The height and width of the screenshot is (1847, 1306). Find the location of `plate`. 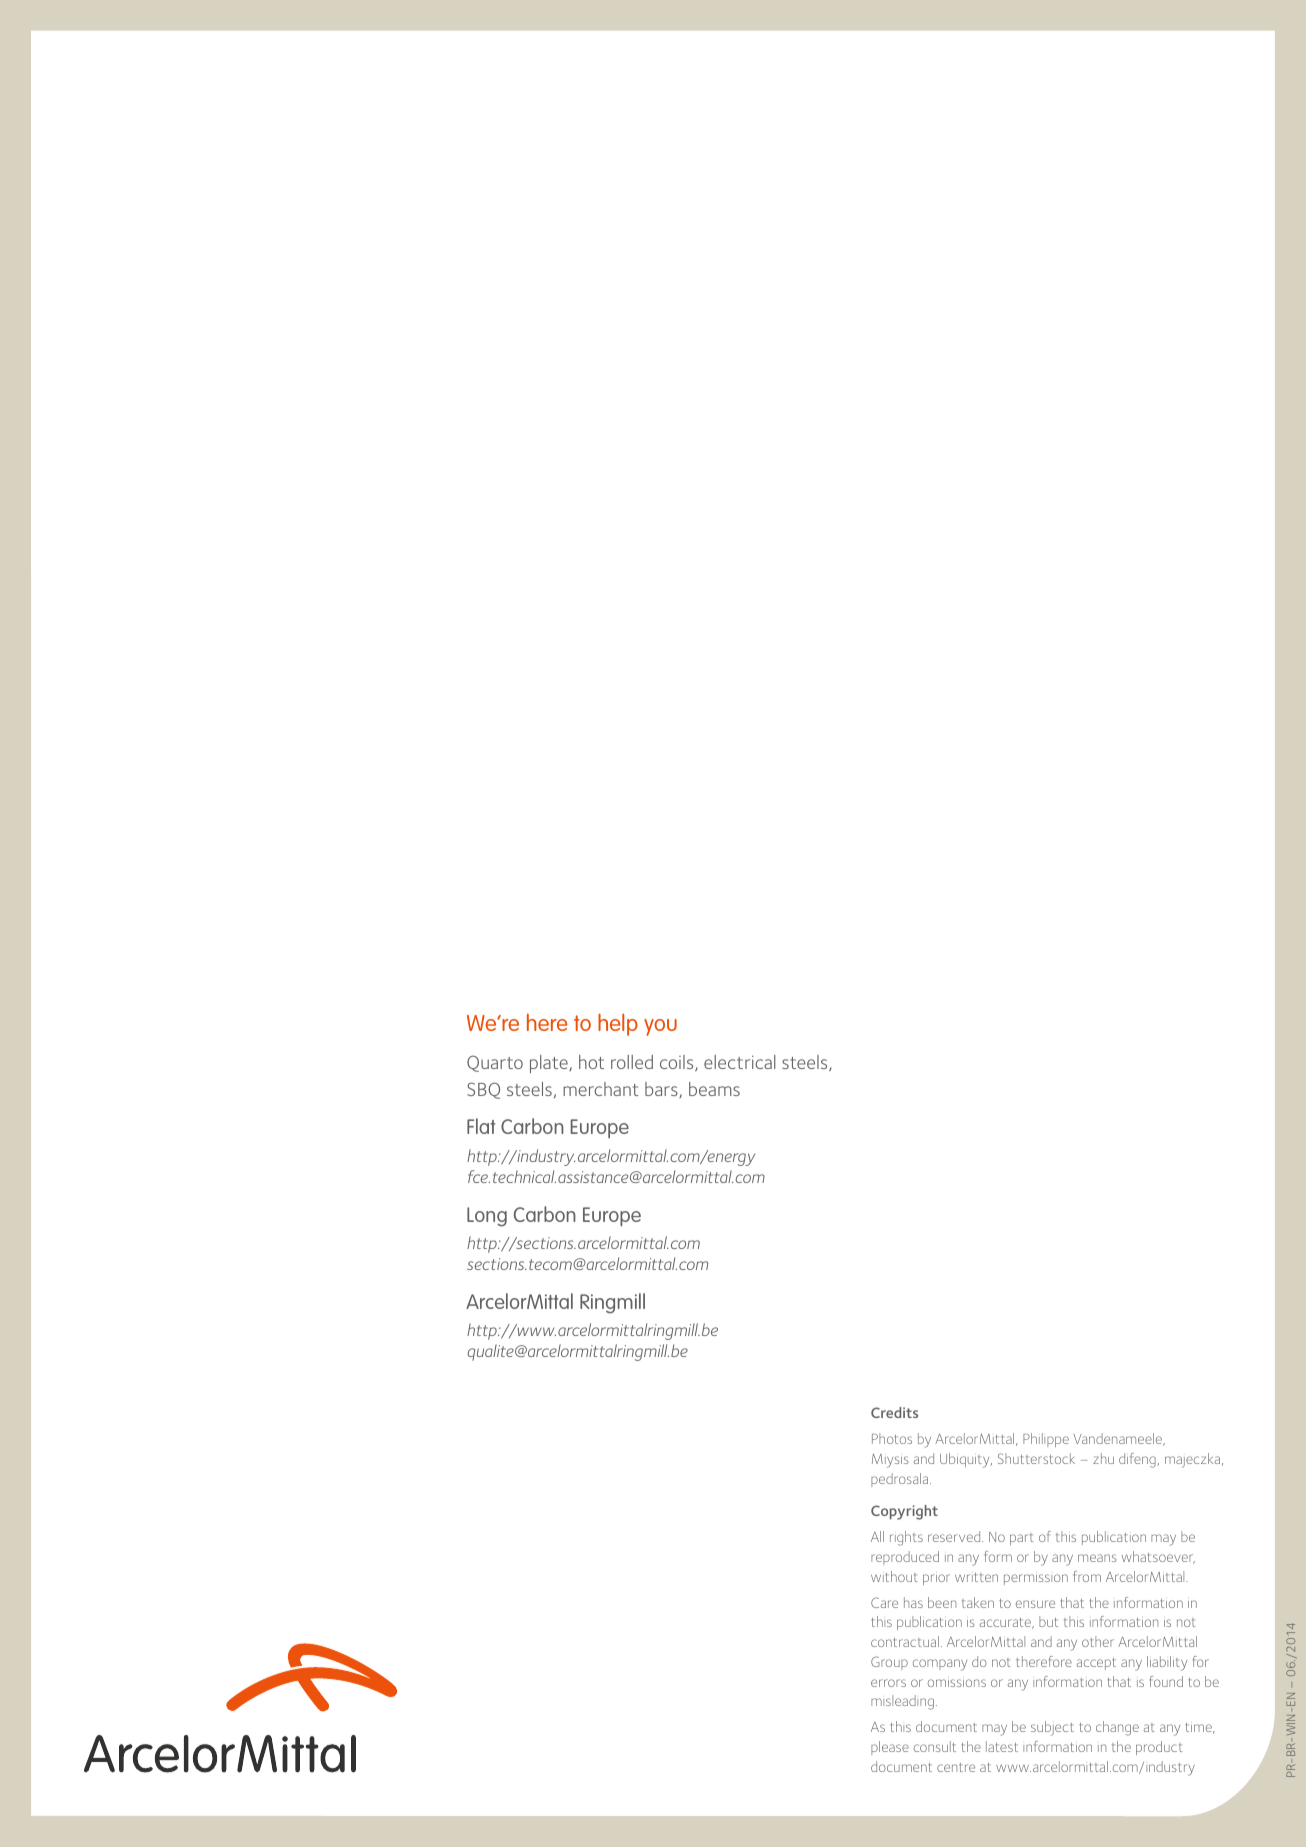

plate is located at coordinates (550, 1064).
